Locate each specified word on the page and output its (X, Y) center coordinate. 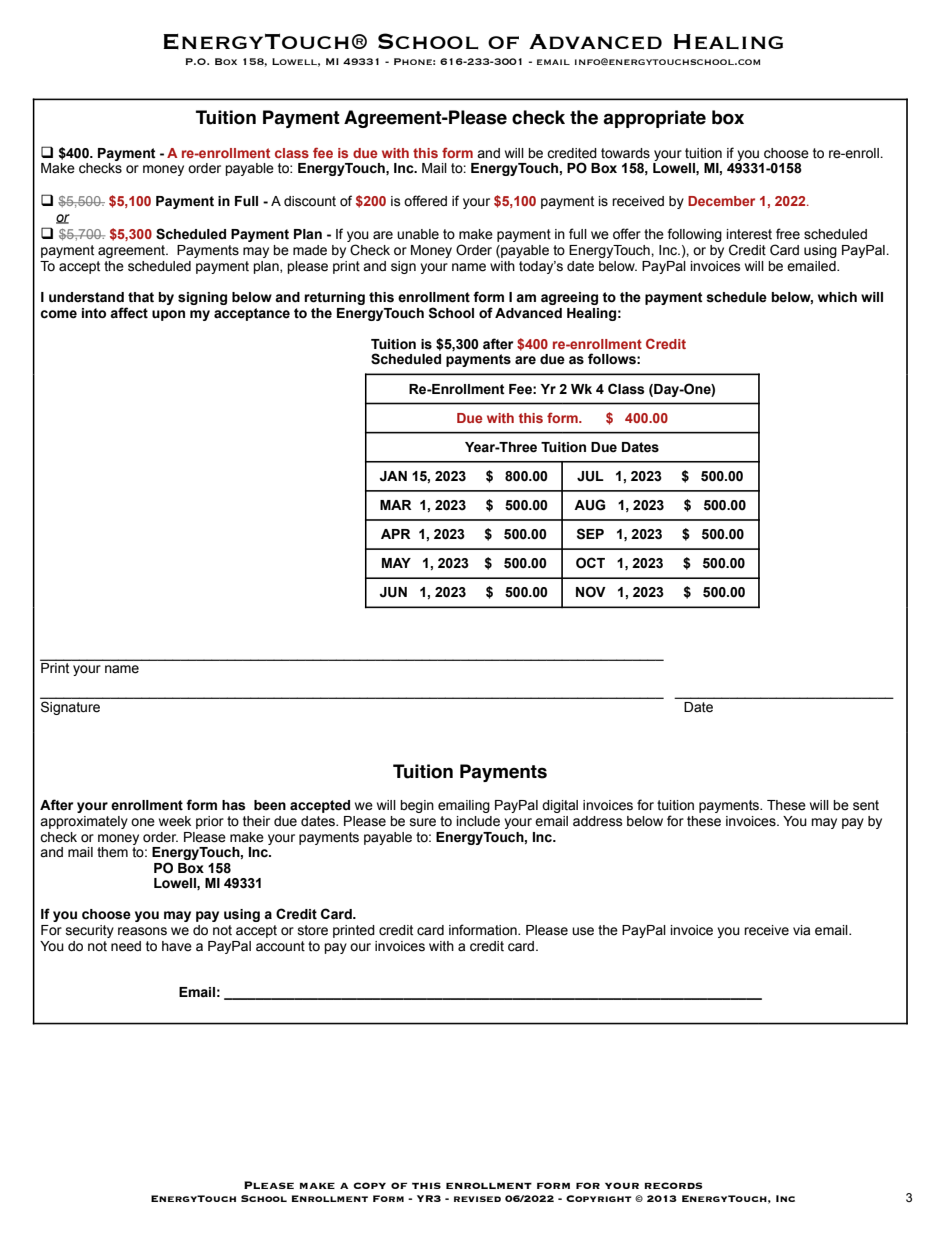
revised (477, 1199)
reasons (142, 931)
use (583, 931)
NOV (591, 592)
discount (310, 201)
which (837, 297)
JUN (393, 592)
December (721, 201)
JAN (393, 476)
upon (168, 315)
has (234, 805)
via (801, 930)
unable (418, 234)
